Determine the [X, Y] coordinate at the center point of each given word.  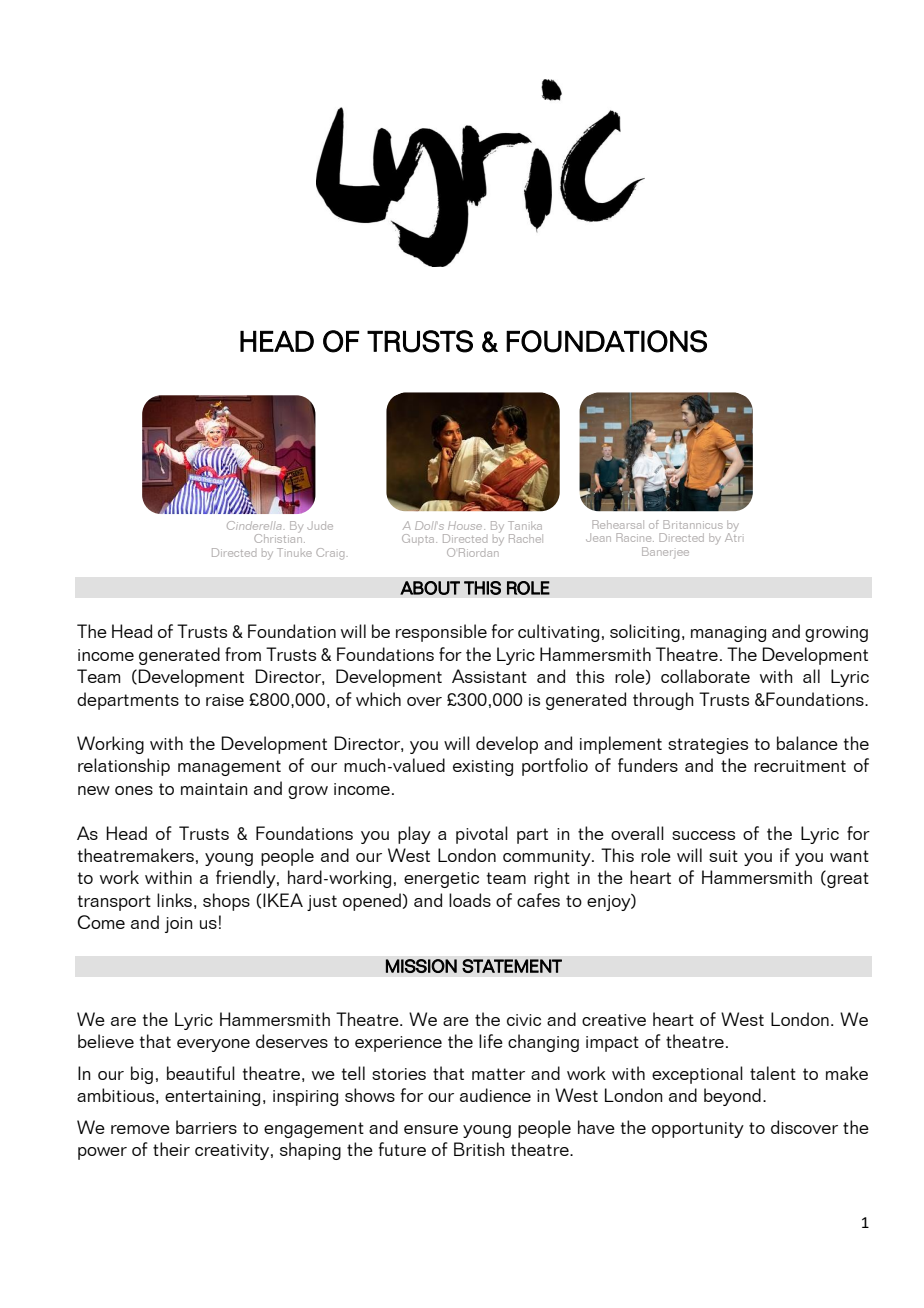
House [466, 525]
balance [807, 743]
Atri [733, 536]
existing [483, 768]
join [179, 925]
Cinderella [254, 525]
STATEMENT [512, 966]
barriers [206, 1127]
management [229, 768]
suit [723, 856]
